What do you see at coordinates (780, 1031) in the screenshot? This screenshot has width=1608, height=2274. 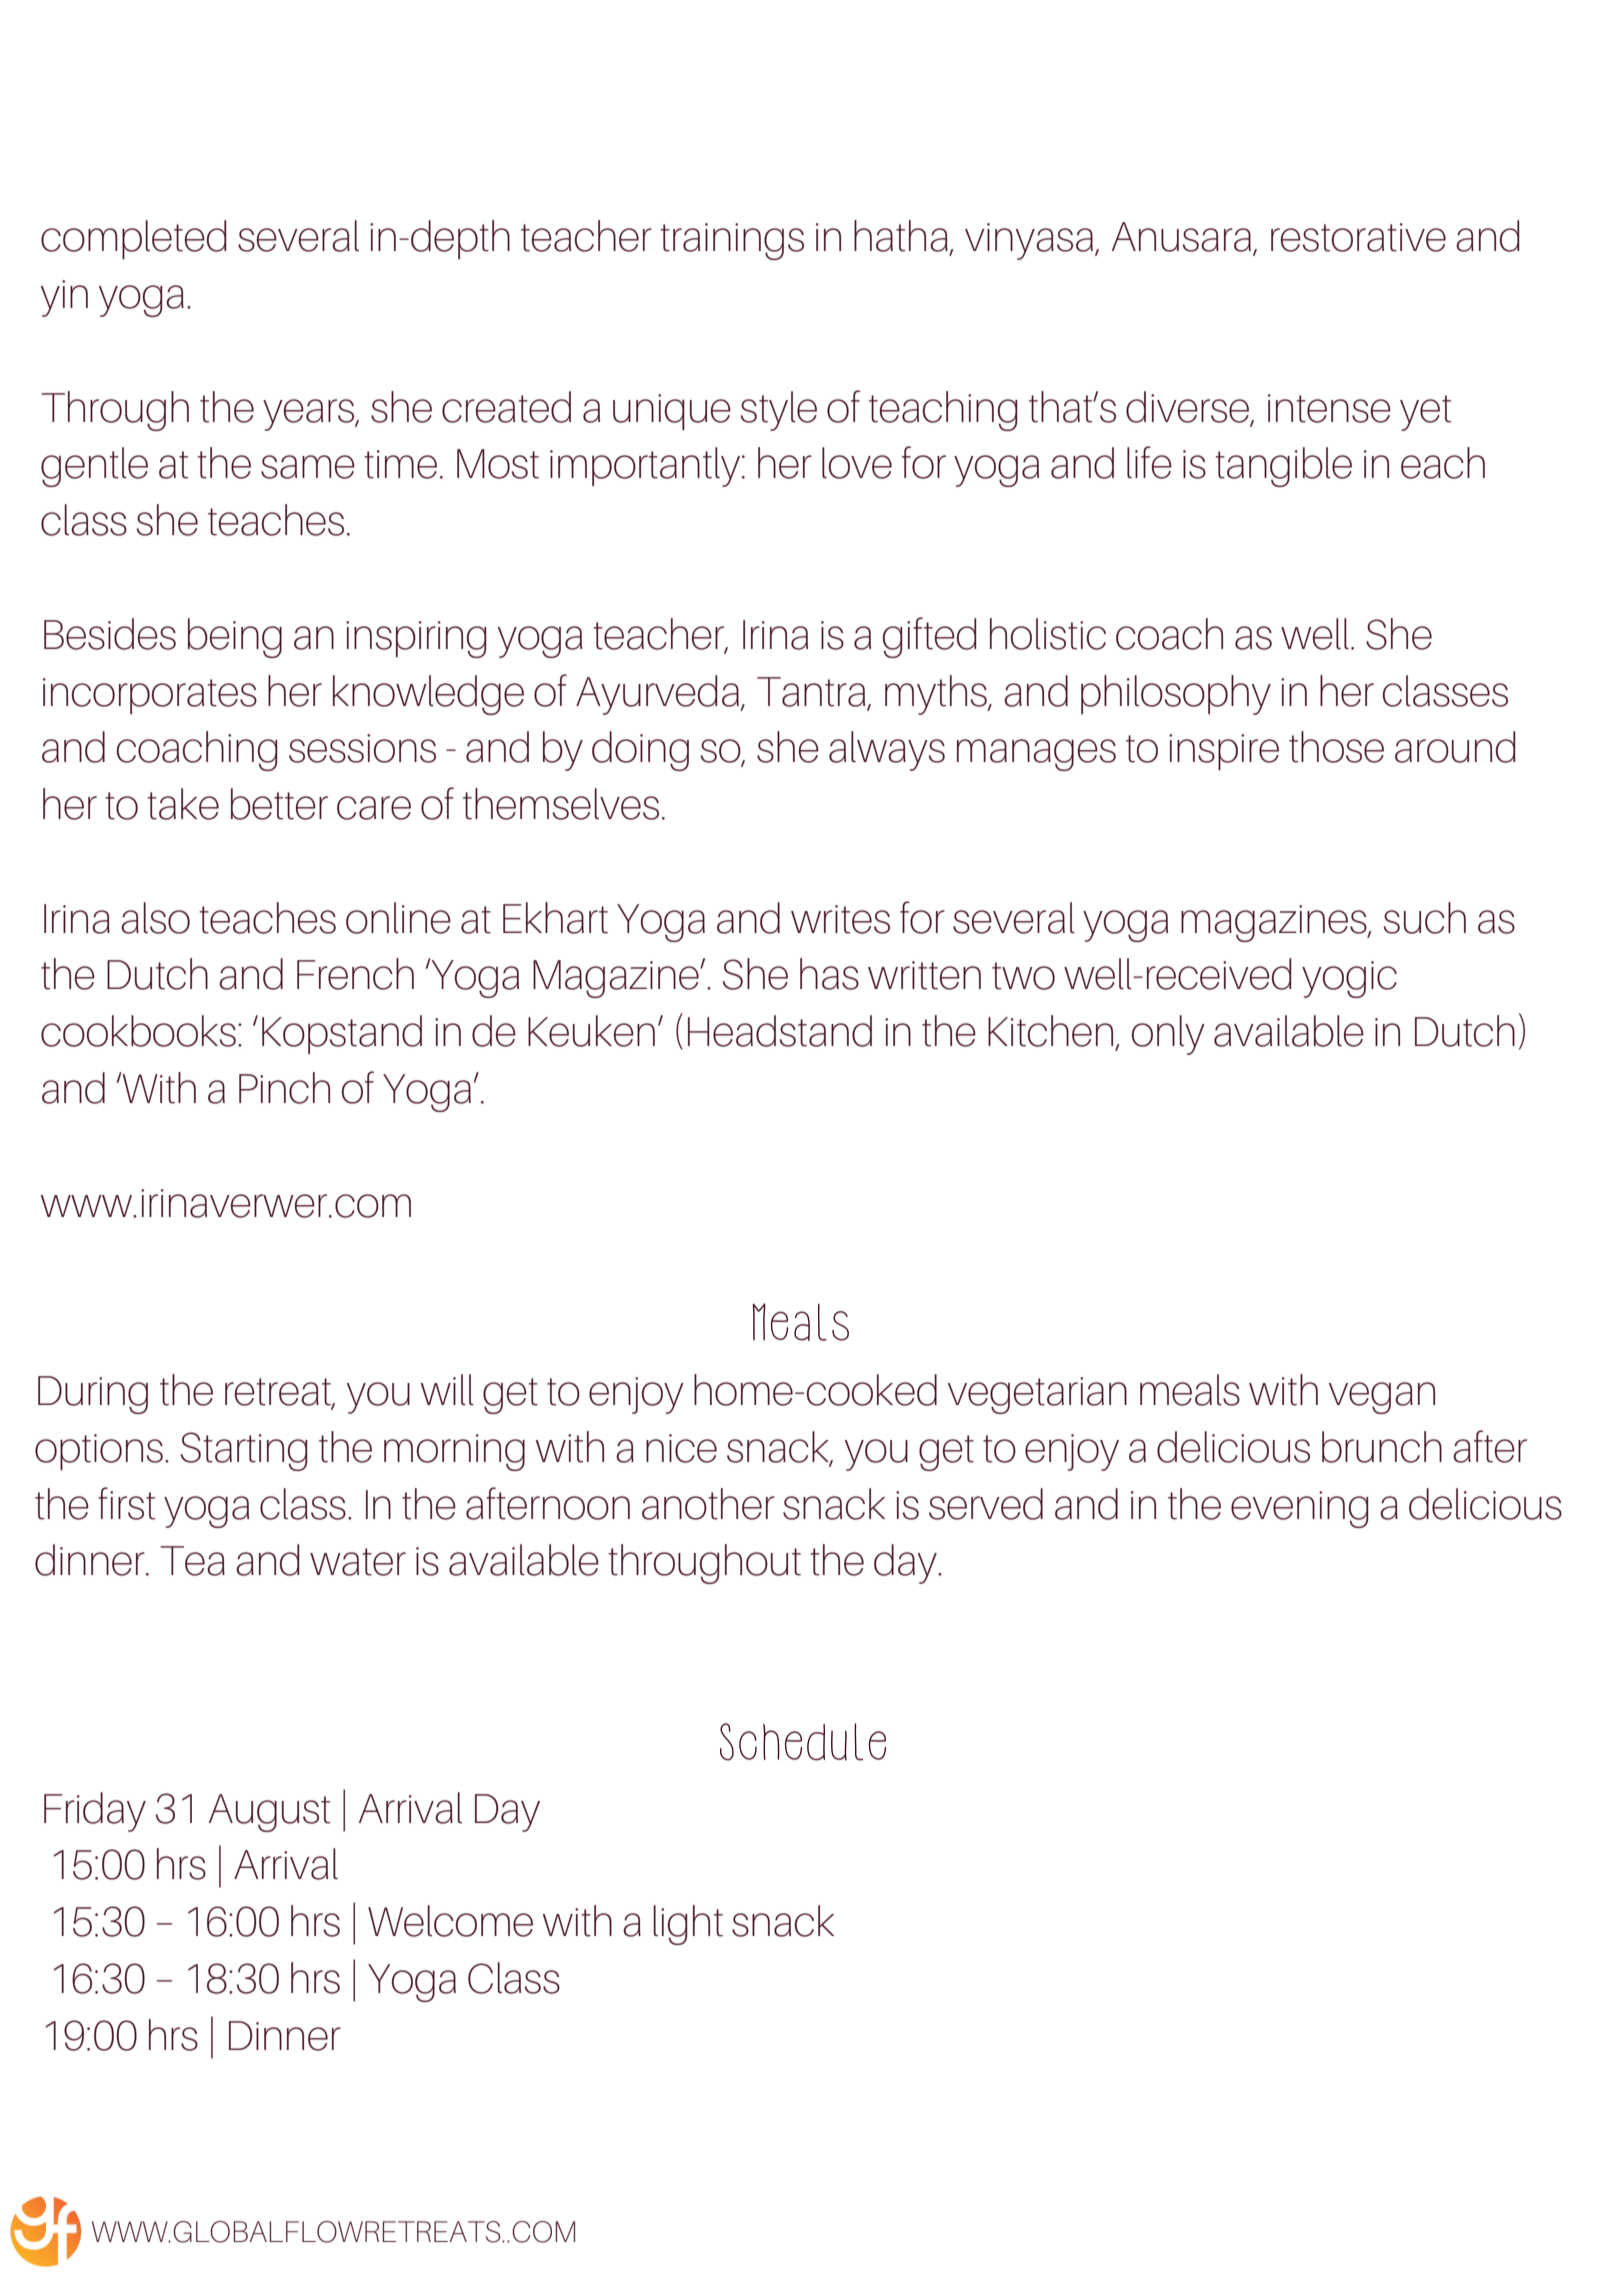 I see `Headstand` at bounding box center [780, 1031].
